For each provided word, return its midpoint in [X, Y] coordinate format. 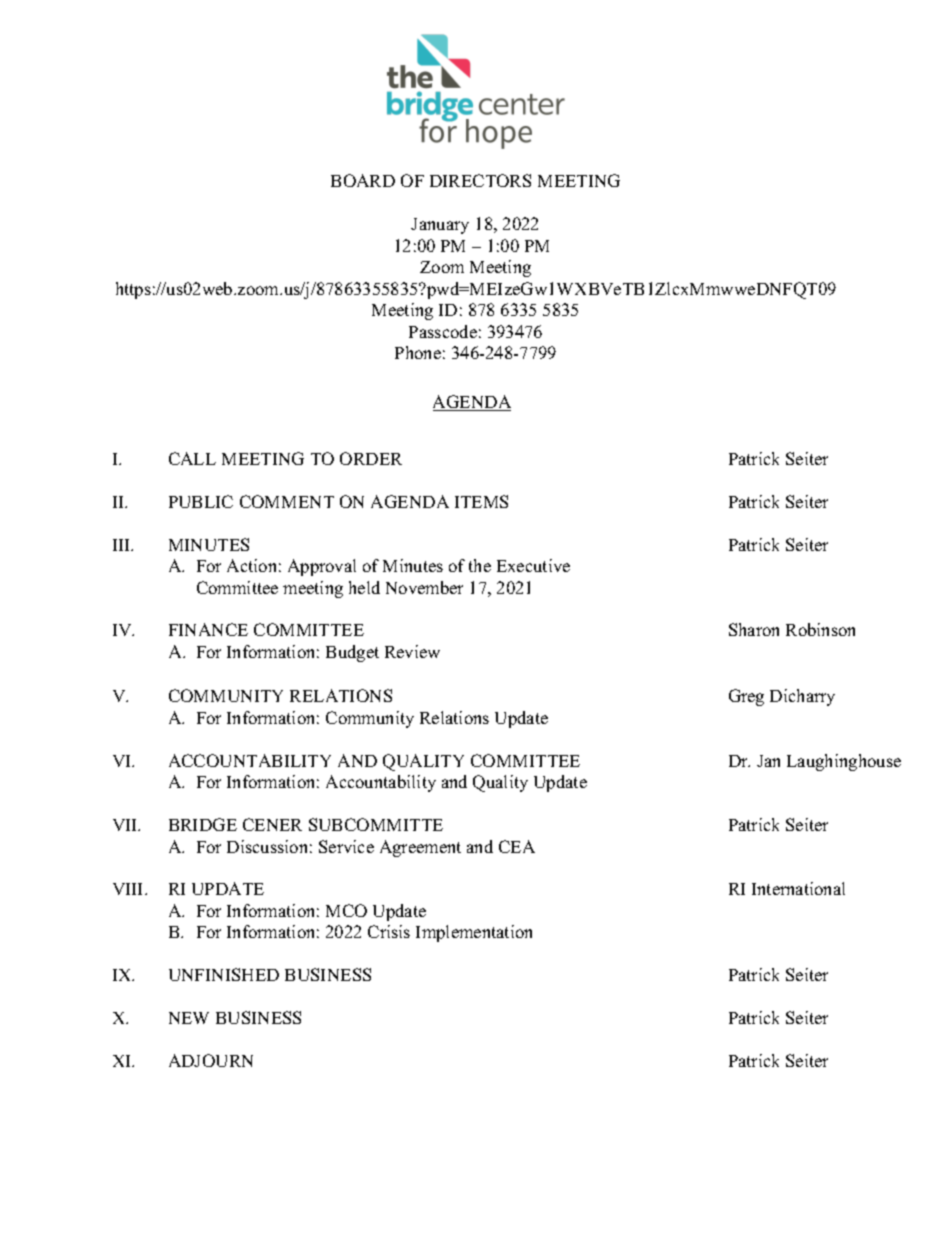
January [440, 226]
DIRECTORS [480, 180]
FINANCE [208, 629]
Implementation [474, 933]
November [424, 587]
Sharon [754, 629]
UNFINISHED [224, 974]
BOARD [363, 180]
